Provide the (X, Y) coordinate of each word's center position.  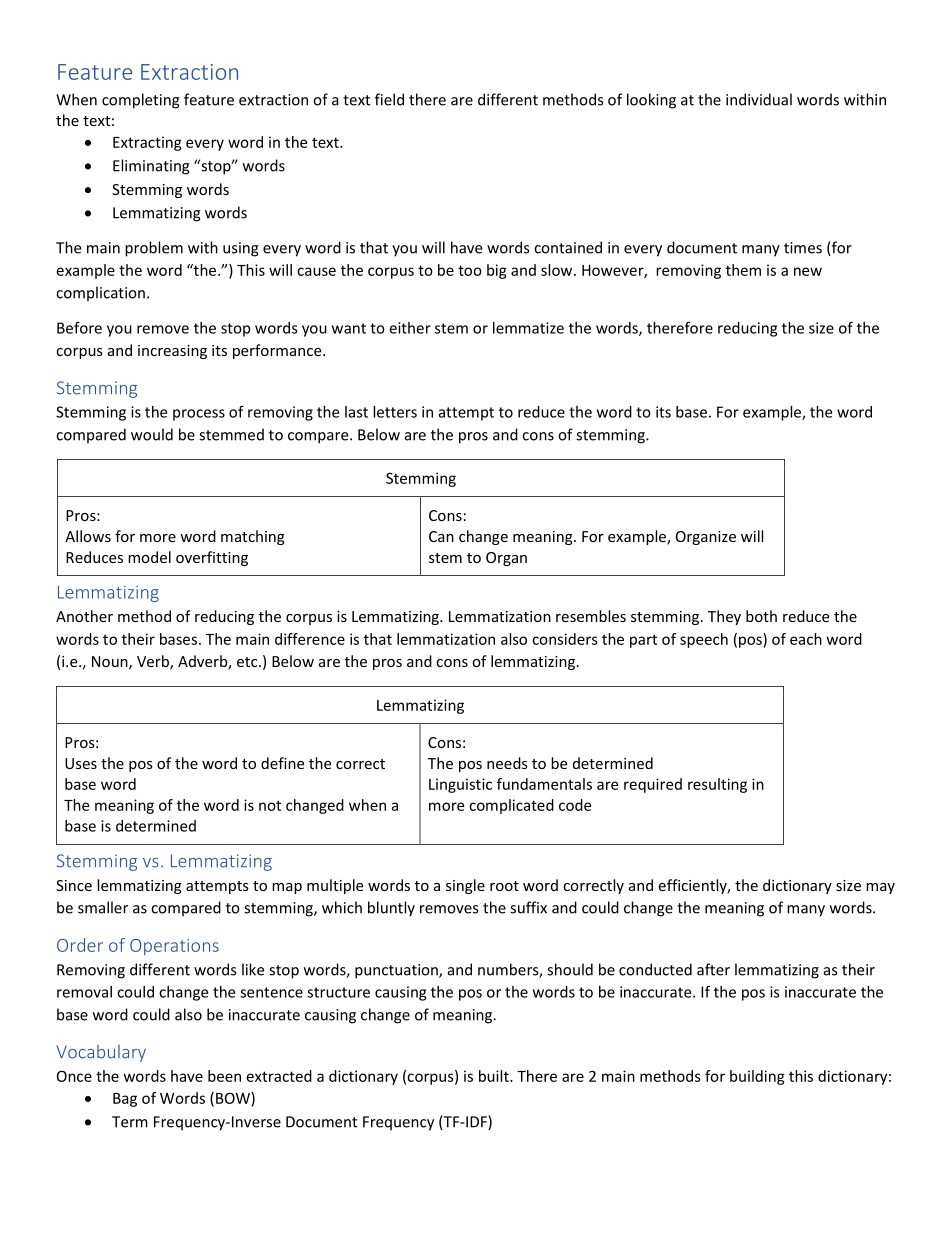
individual (759, 99)
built (495, 1076)
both (761, 616)
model (149, 557)
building (757, 1077)
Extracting (147, 143)
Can (441, 536)
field (389, 99)
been (224, 1076)
